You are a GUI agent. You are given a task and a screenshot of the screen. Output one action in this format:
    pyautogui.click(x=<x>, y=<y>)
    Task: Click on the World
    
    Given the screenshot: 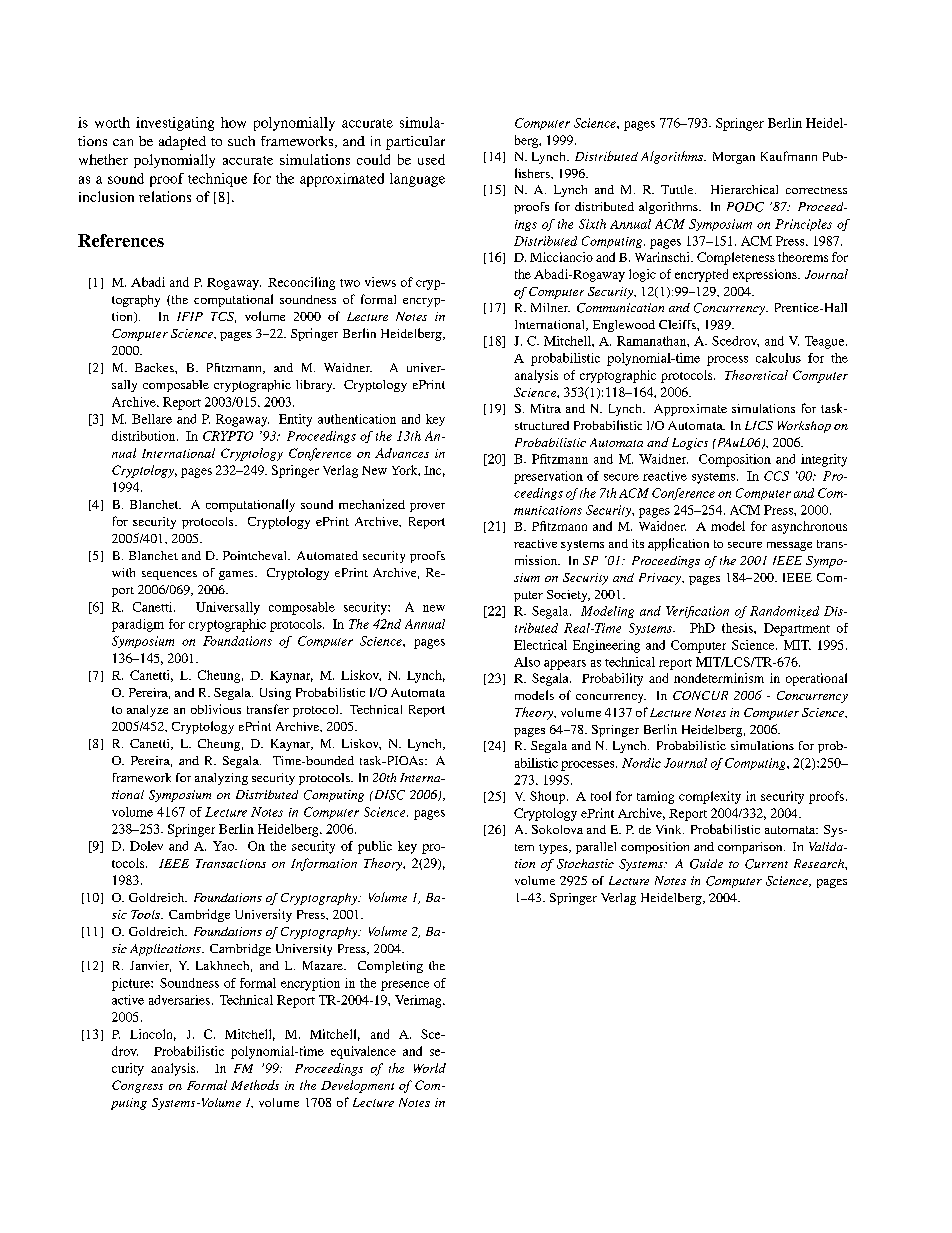 What is the action you would take?
    pyautogui.click(x=430, y=1068)
